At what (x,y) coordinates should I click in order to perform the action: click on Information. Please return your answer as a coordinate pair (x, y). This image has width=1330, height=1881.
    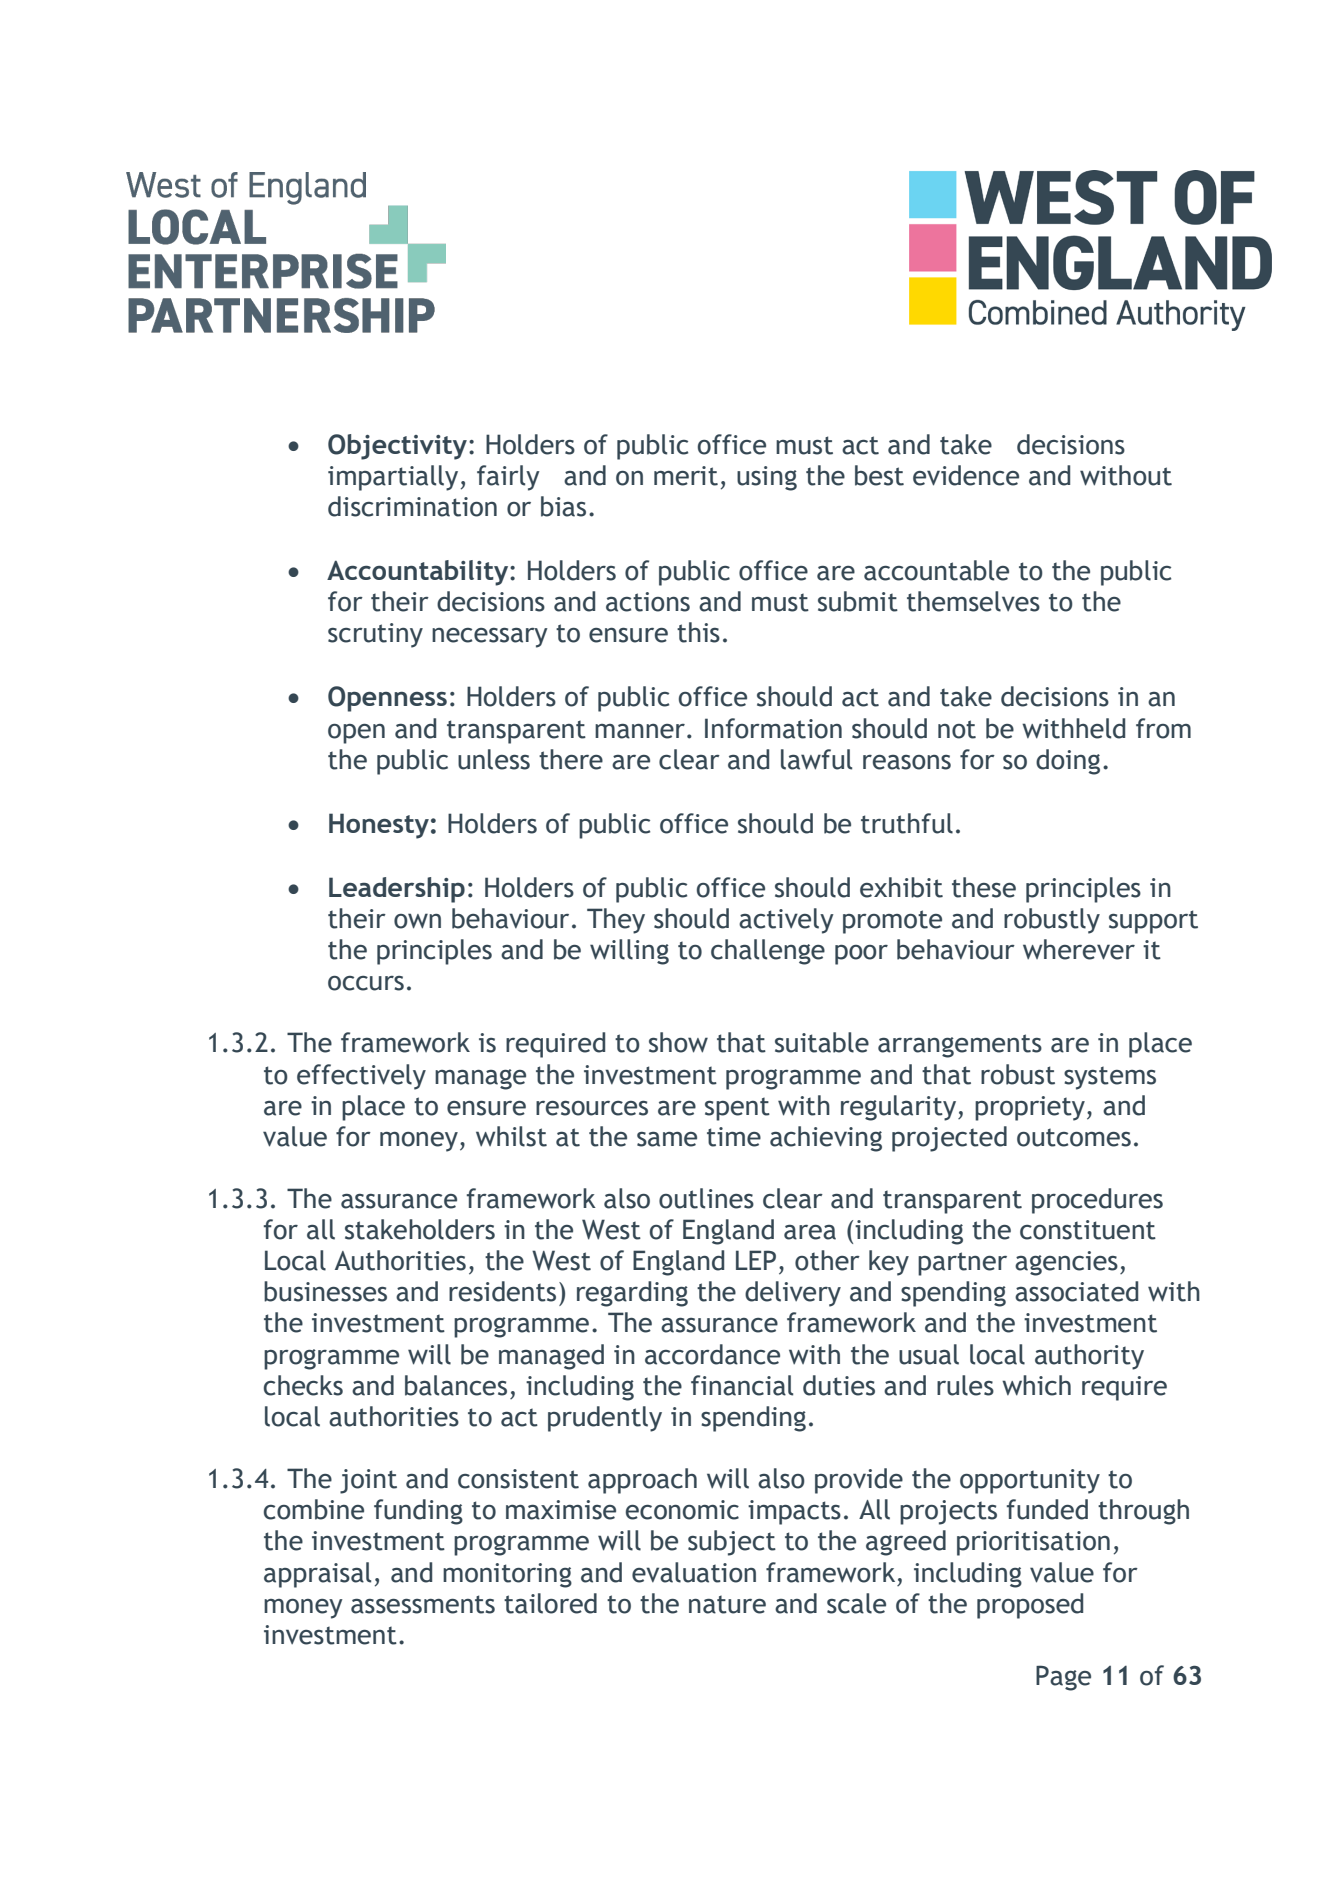
    Looking at the image, I should click on (773, 728).
